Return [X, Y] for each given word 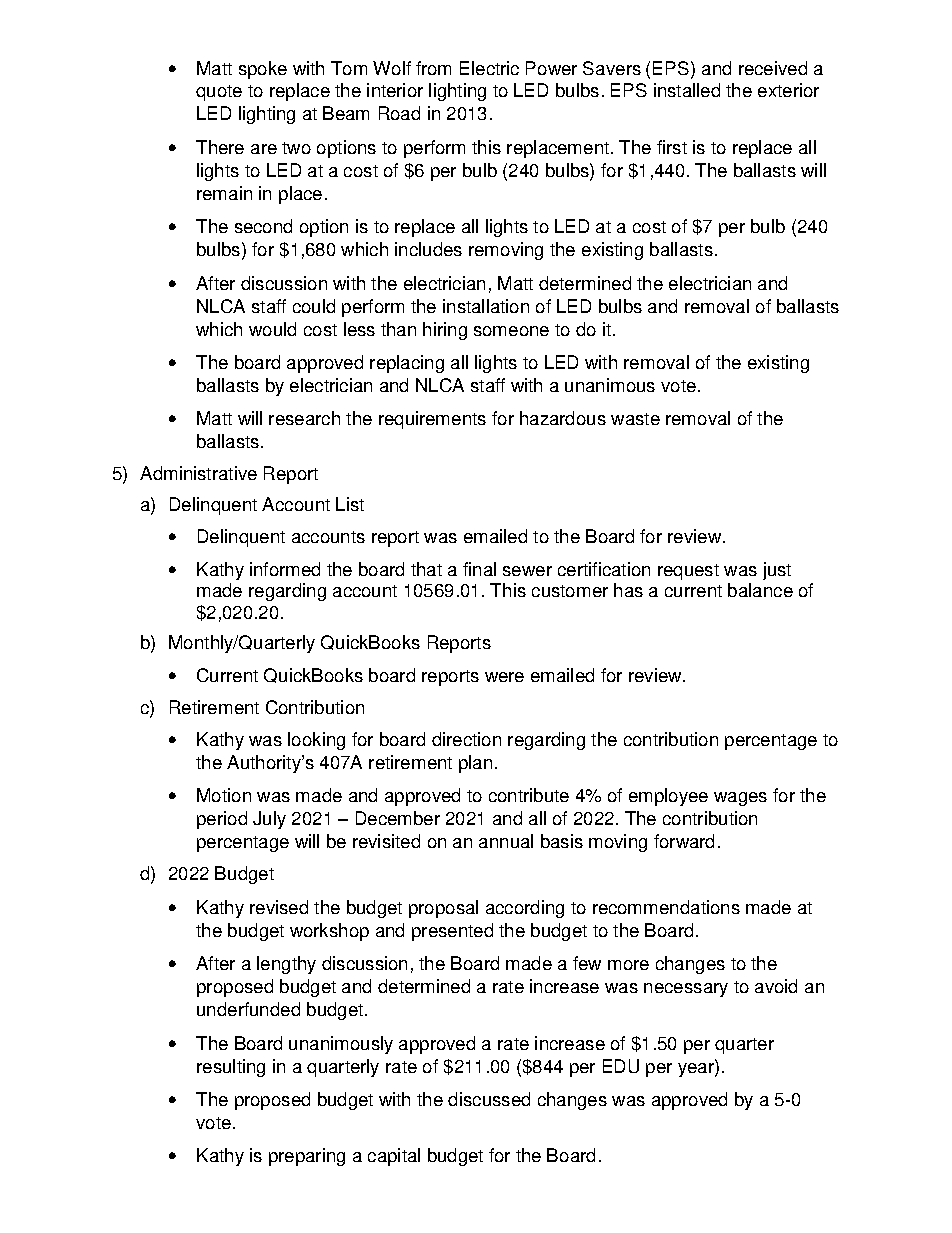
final [479, 569]
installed [687, 90]
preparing [307, 1157]
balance [760, 590]
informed [285, 569]
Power [551, 68]
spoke [263, 70]
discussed [489, 1099]
